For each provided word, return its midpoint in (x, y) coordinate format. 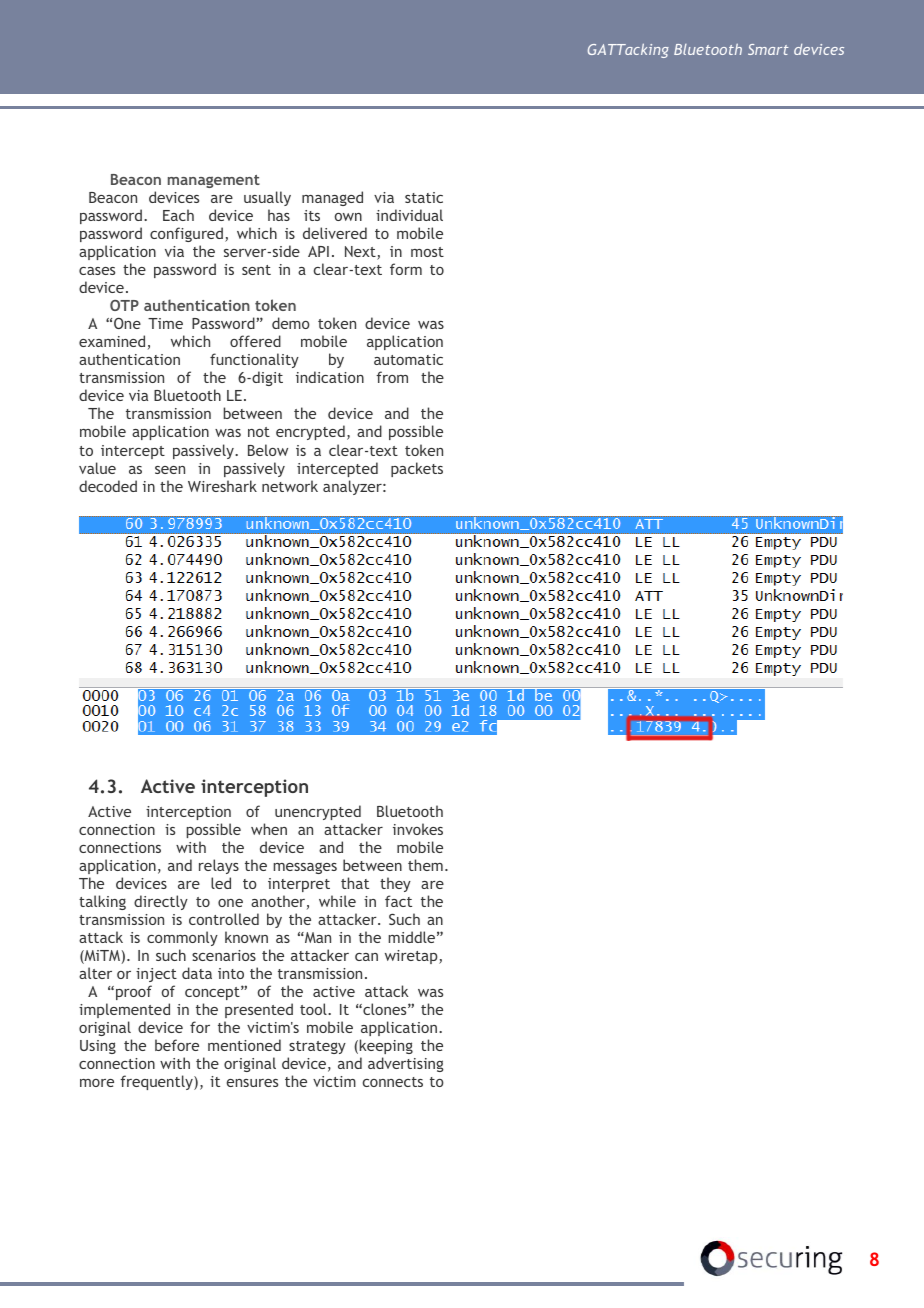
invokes (418, 829)
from (392, 377)
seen (170, 470)
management (214, 181)
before (177, 1045)
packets (417, 469)
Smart (768, 49)
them (425, 865)
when (269, 829)
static (424, 197)
